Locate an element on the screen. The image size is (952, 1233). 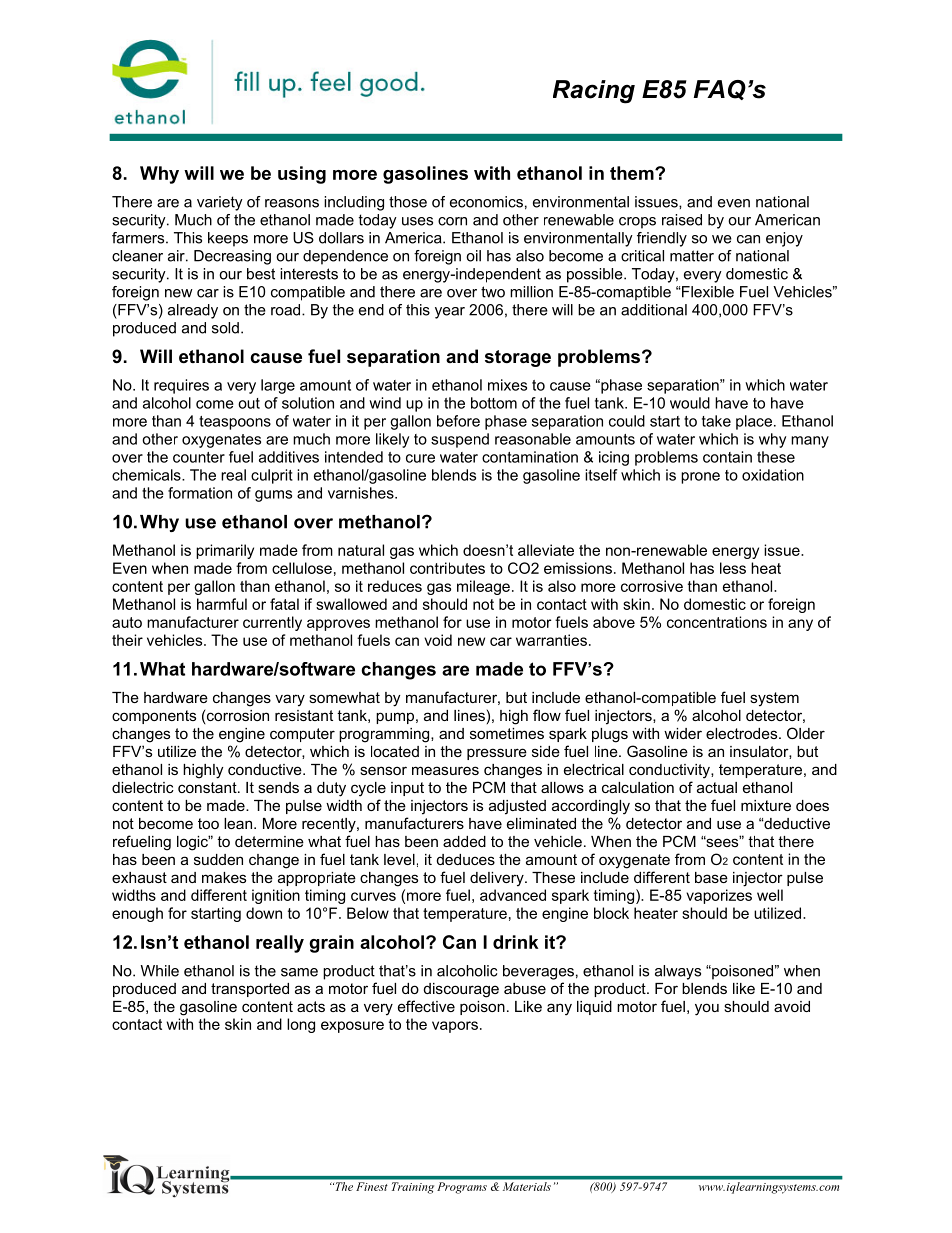
constant is located at coordinates (208, 787).
